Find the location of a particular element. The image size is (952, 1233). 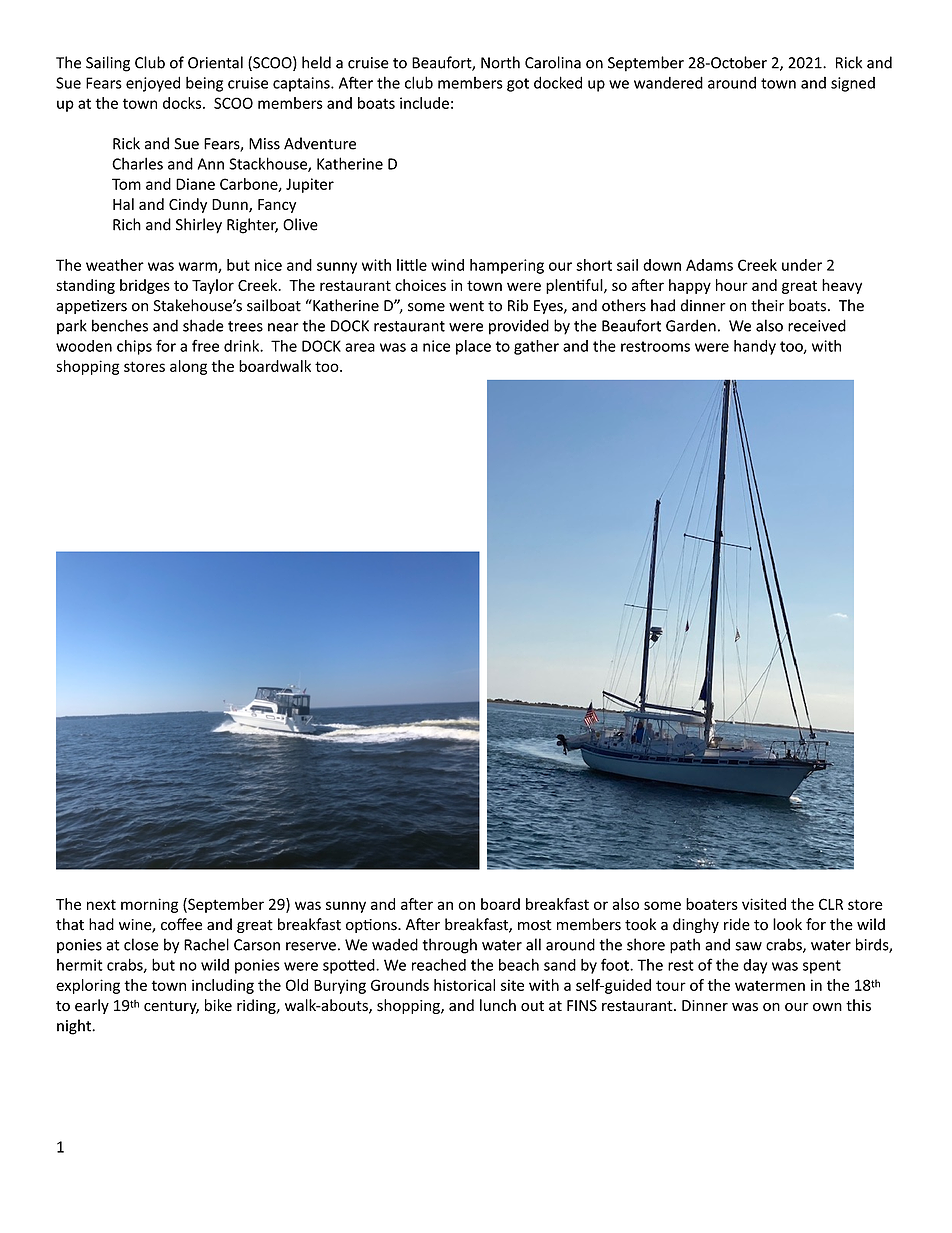

signed is located at coordinates (853, 84).
